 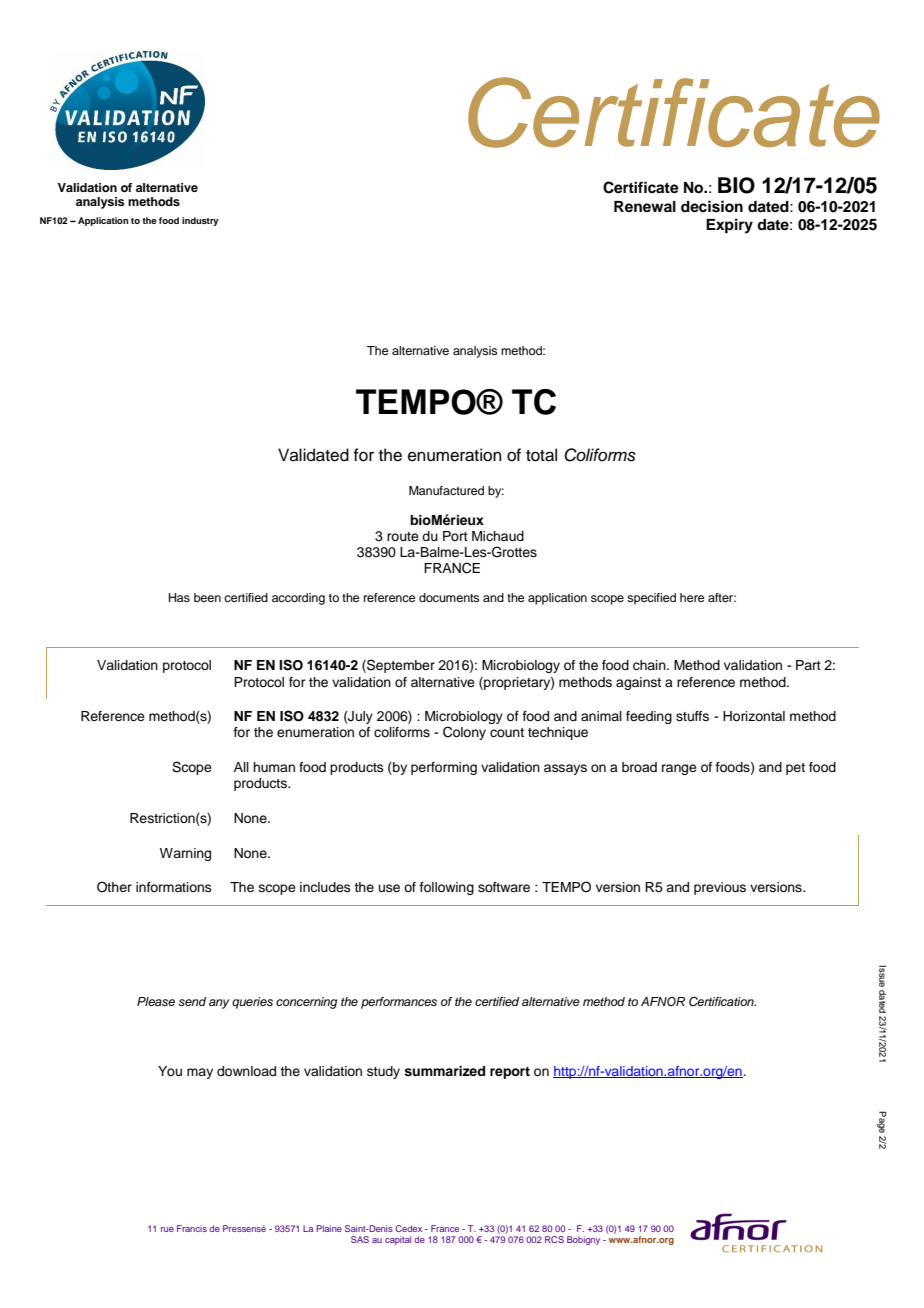 What do you see at coordinates (241, 767) in the screenshot?
I see `All` at bounding box center [241, 767].
